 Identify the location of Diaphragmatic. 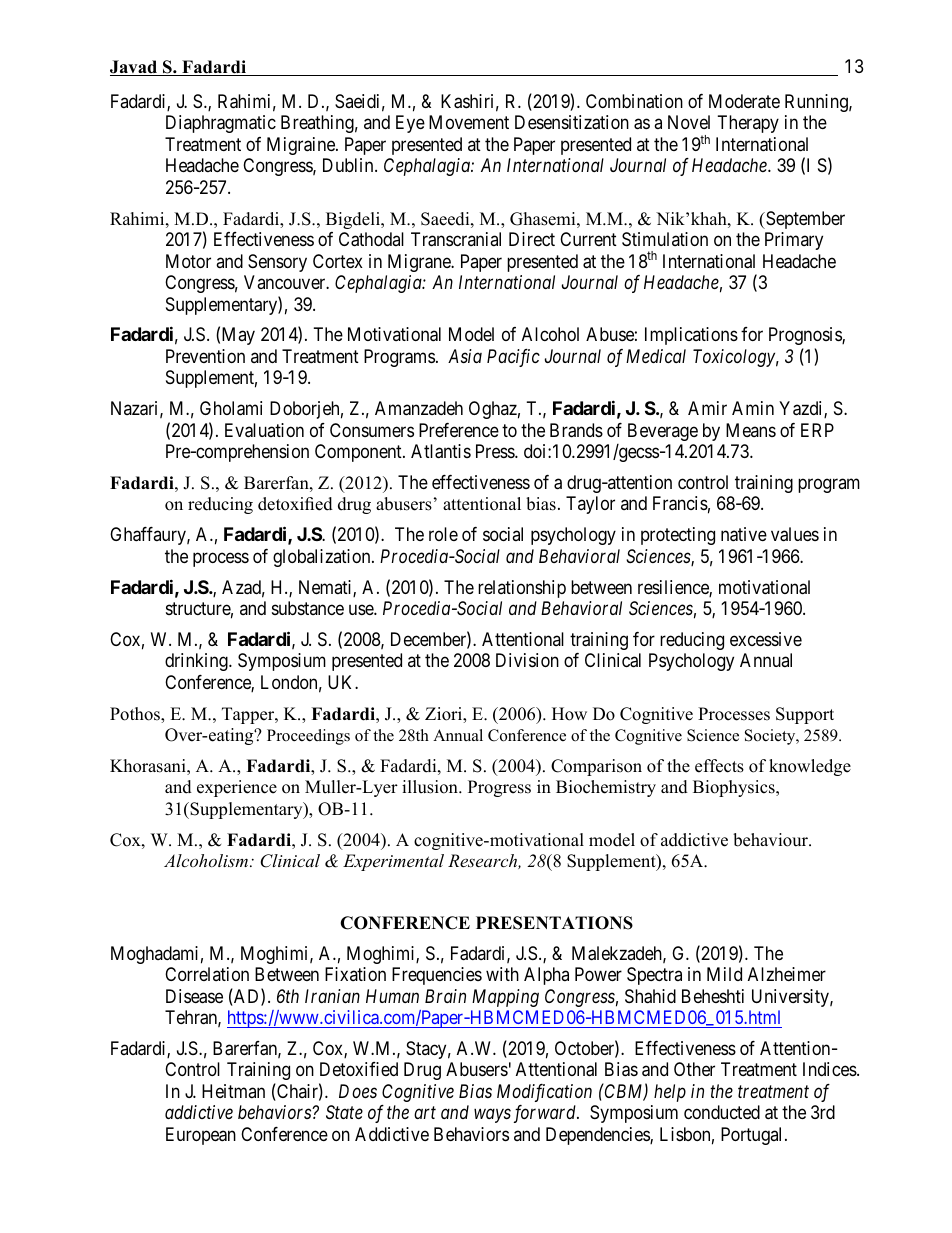
(221, 124).
